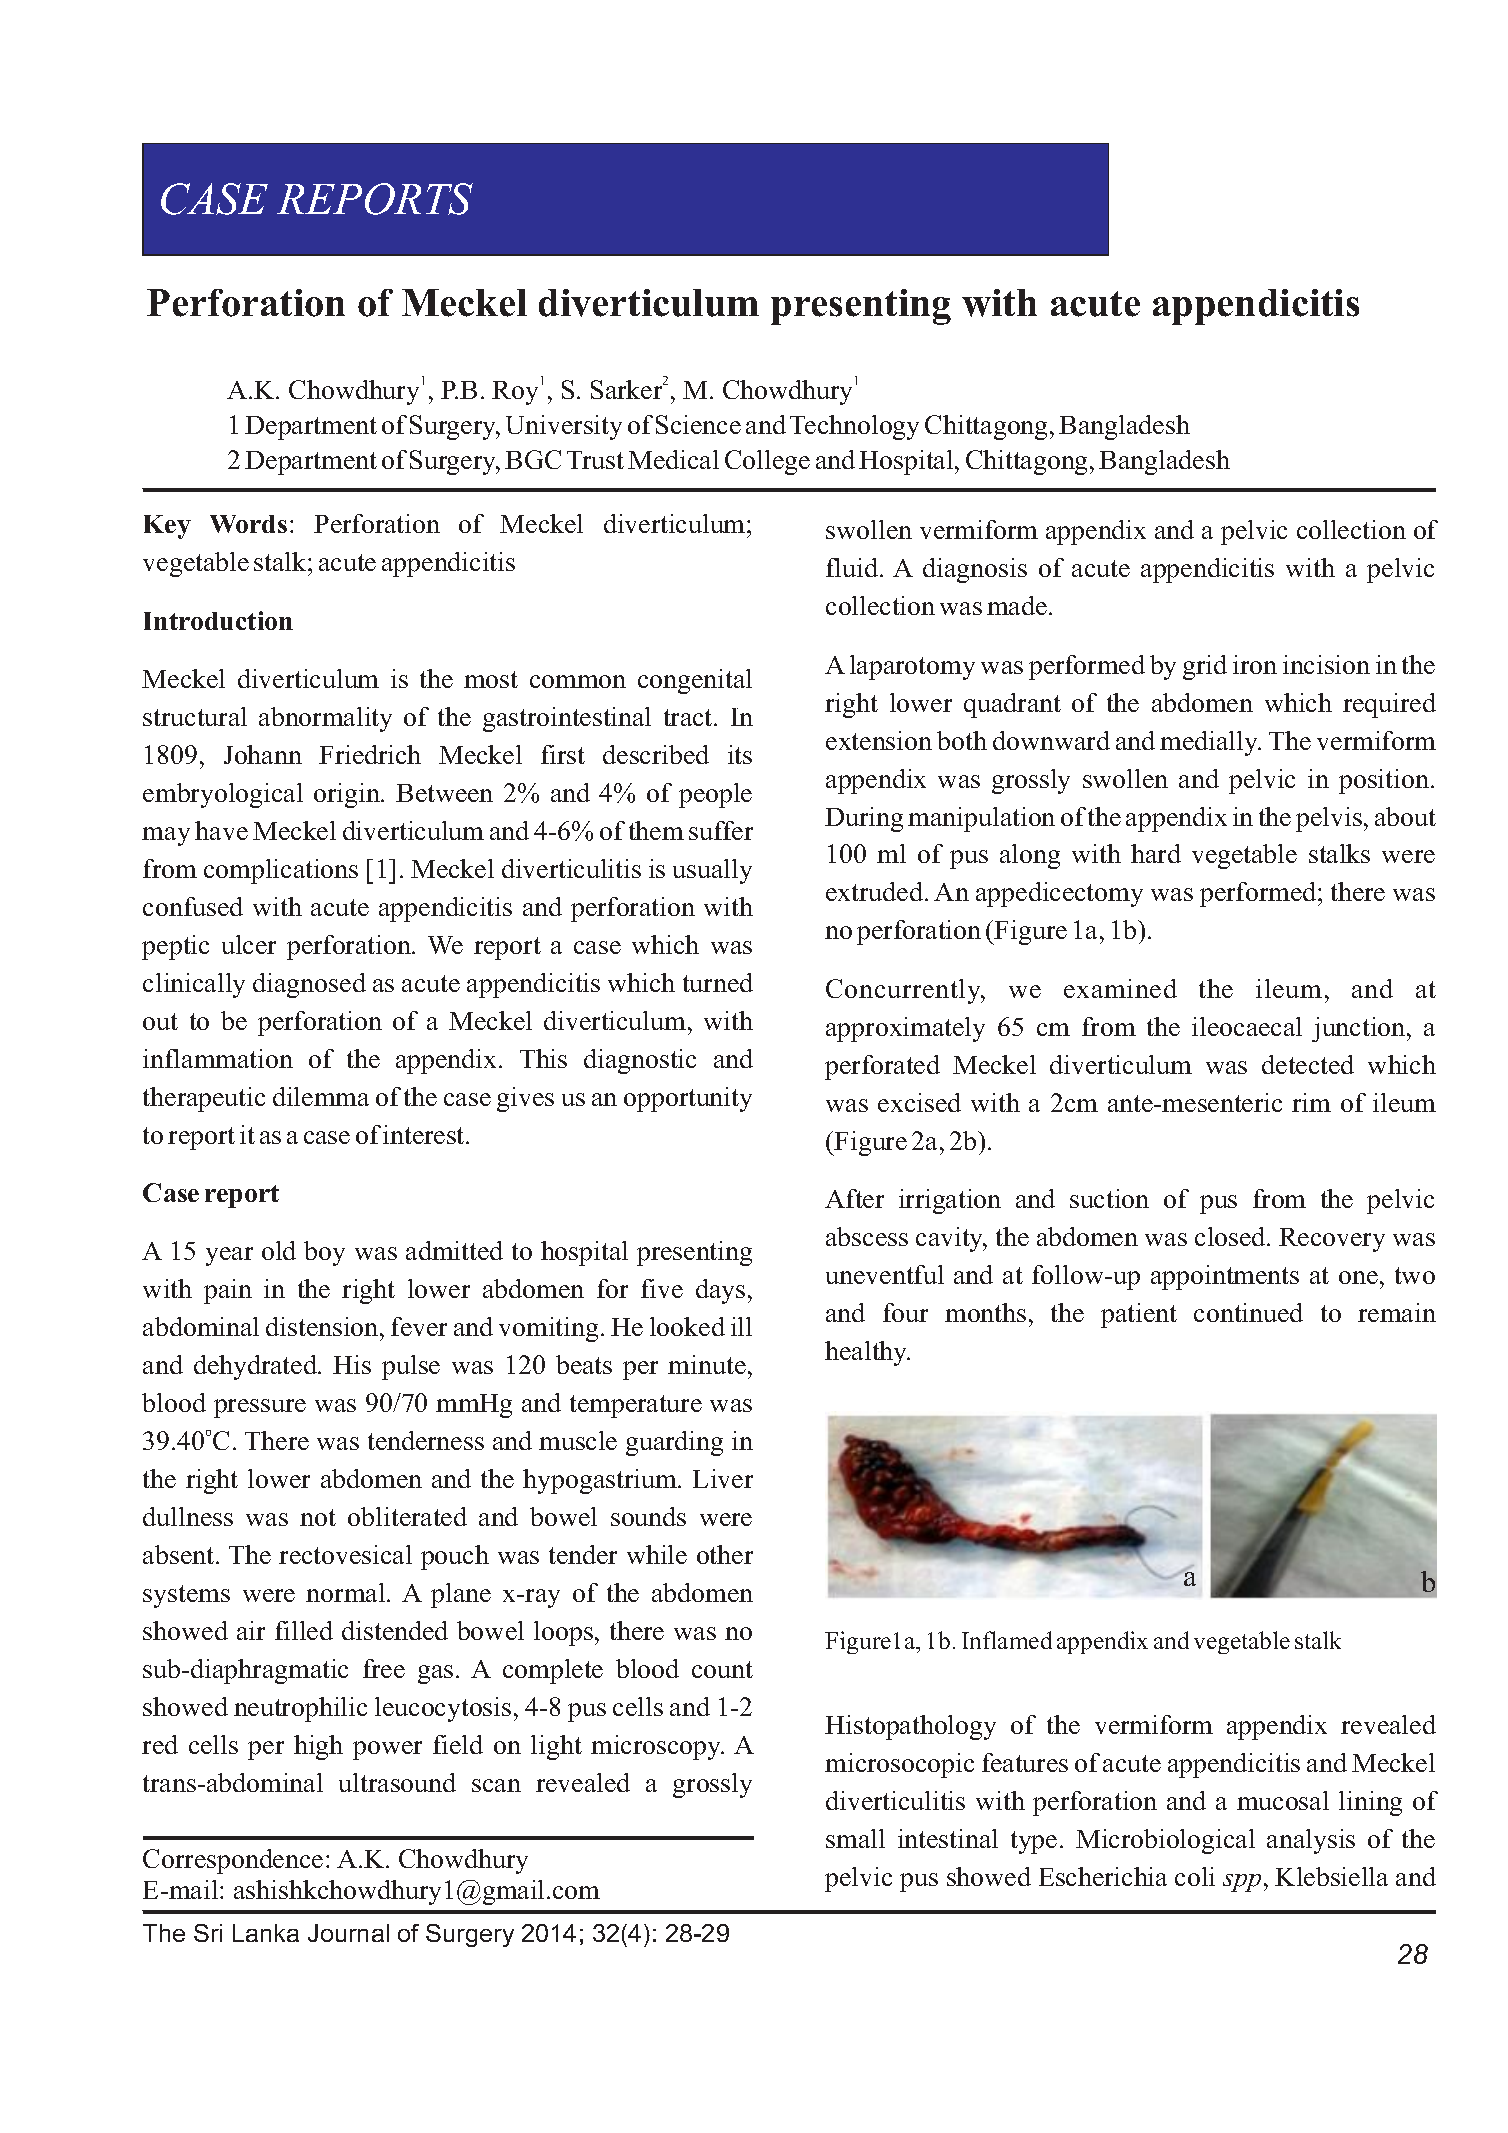 The width and height of the screenshot is (1508, 2133). What do you see at coordinates (767, 462) in the screenshot?
I see `College` at bounding box center [767, 462].
